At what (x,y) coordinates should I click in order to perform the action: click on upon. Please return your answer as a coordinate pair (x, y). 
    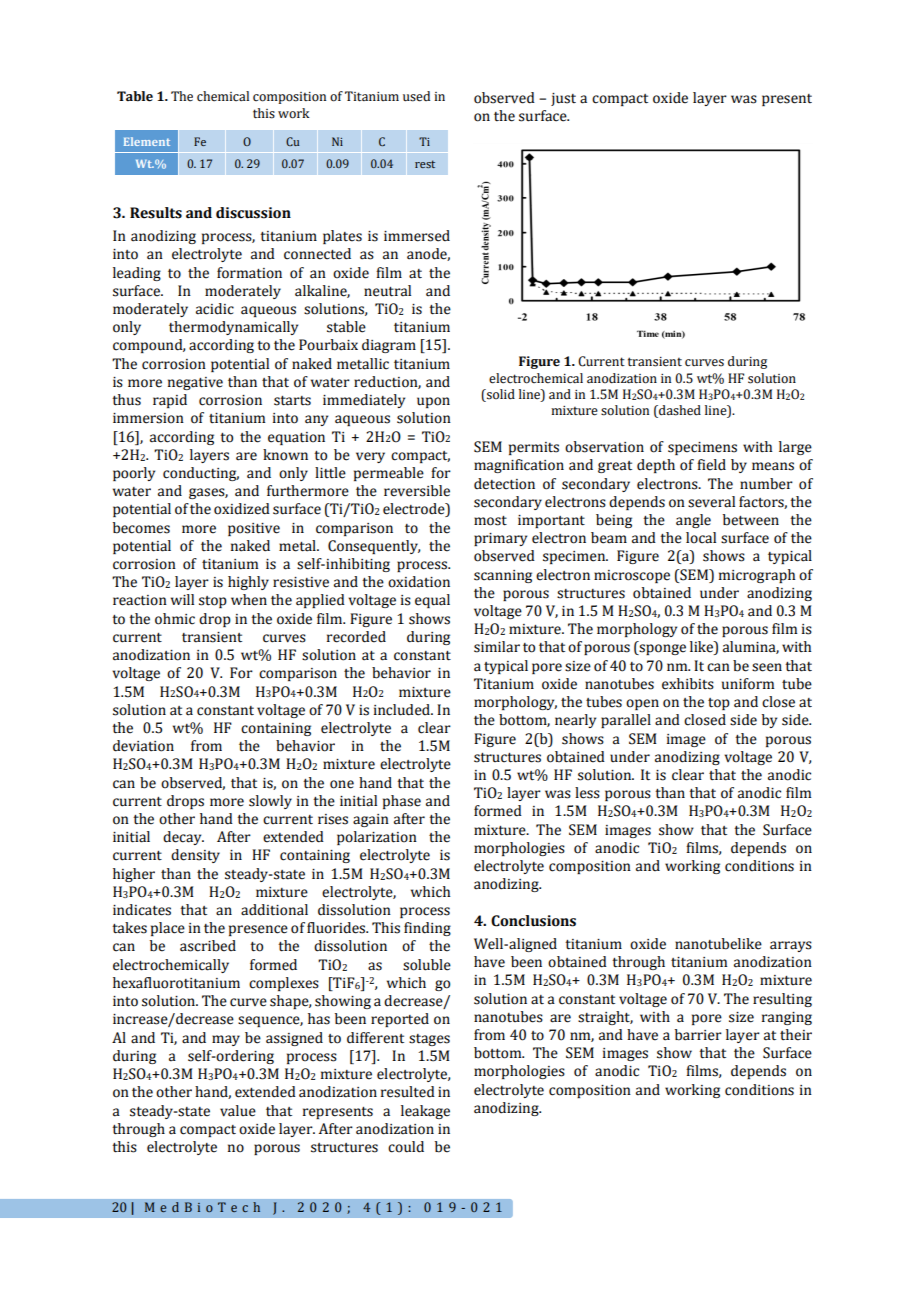
    Looking at the image, I should click on (433, 402).
